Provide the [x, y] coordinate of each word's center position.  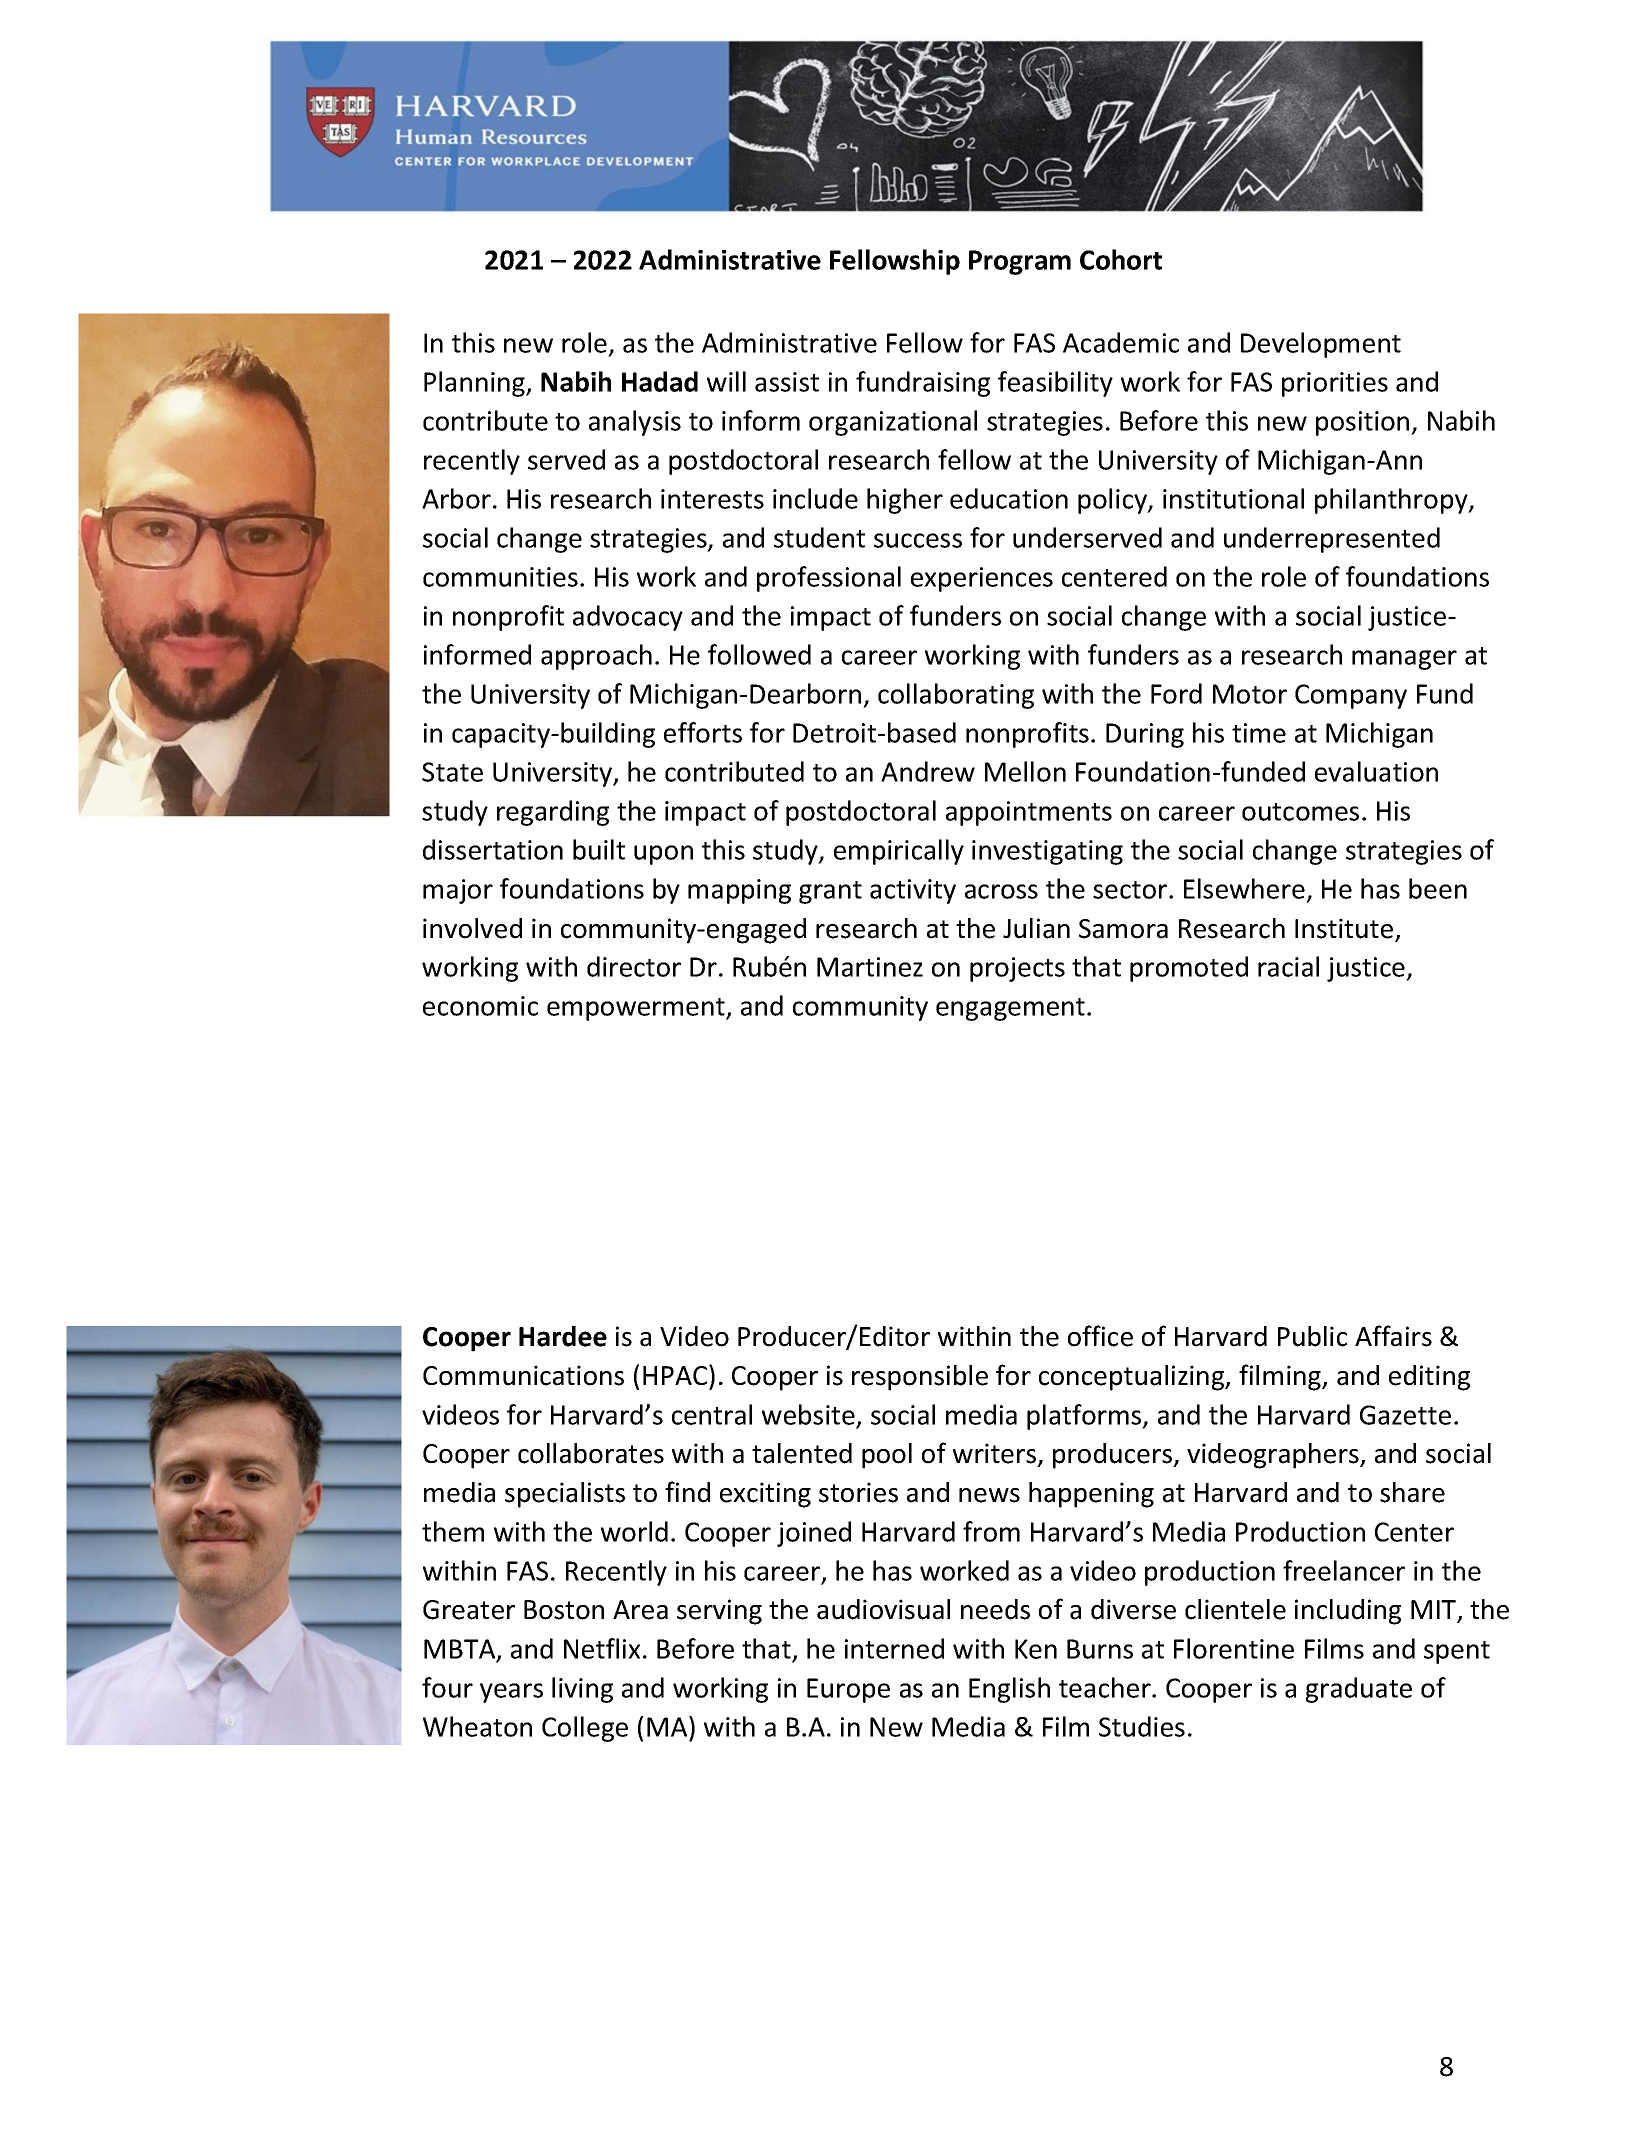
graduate [1359, 1690]
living [582, 1690]
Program [1020, 262]
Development [1321, 345]
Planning [475, 384]
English [1009, 1690]
